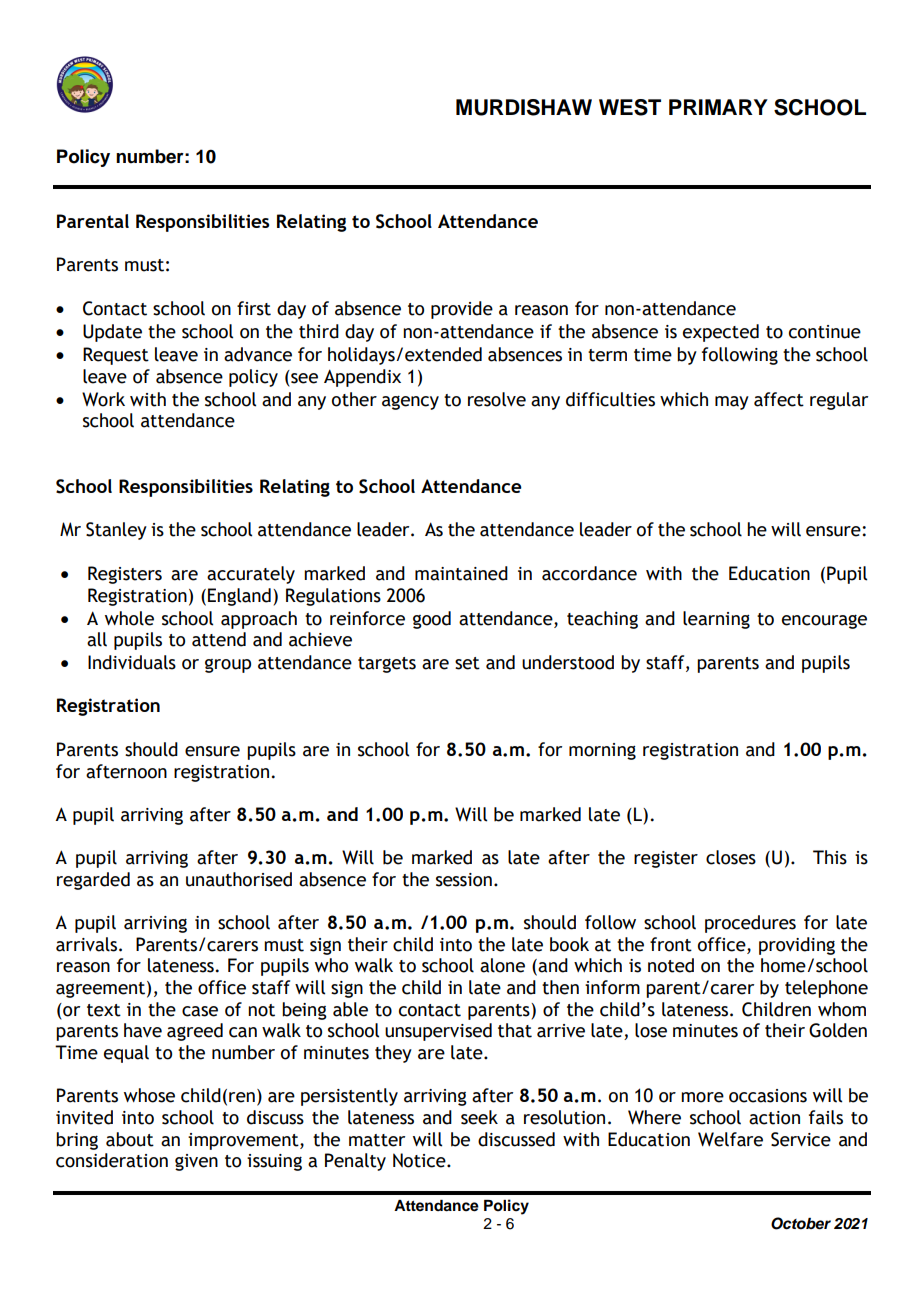 The image size is (924, 1308). What do you see at coordinates (630, 107) in the screenshot?
I see `WEST` at bounding box center [630, 107].
